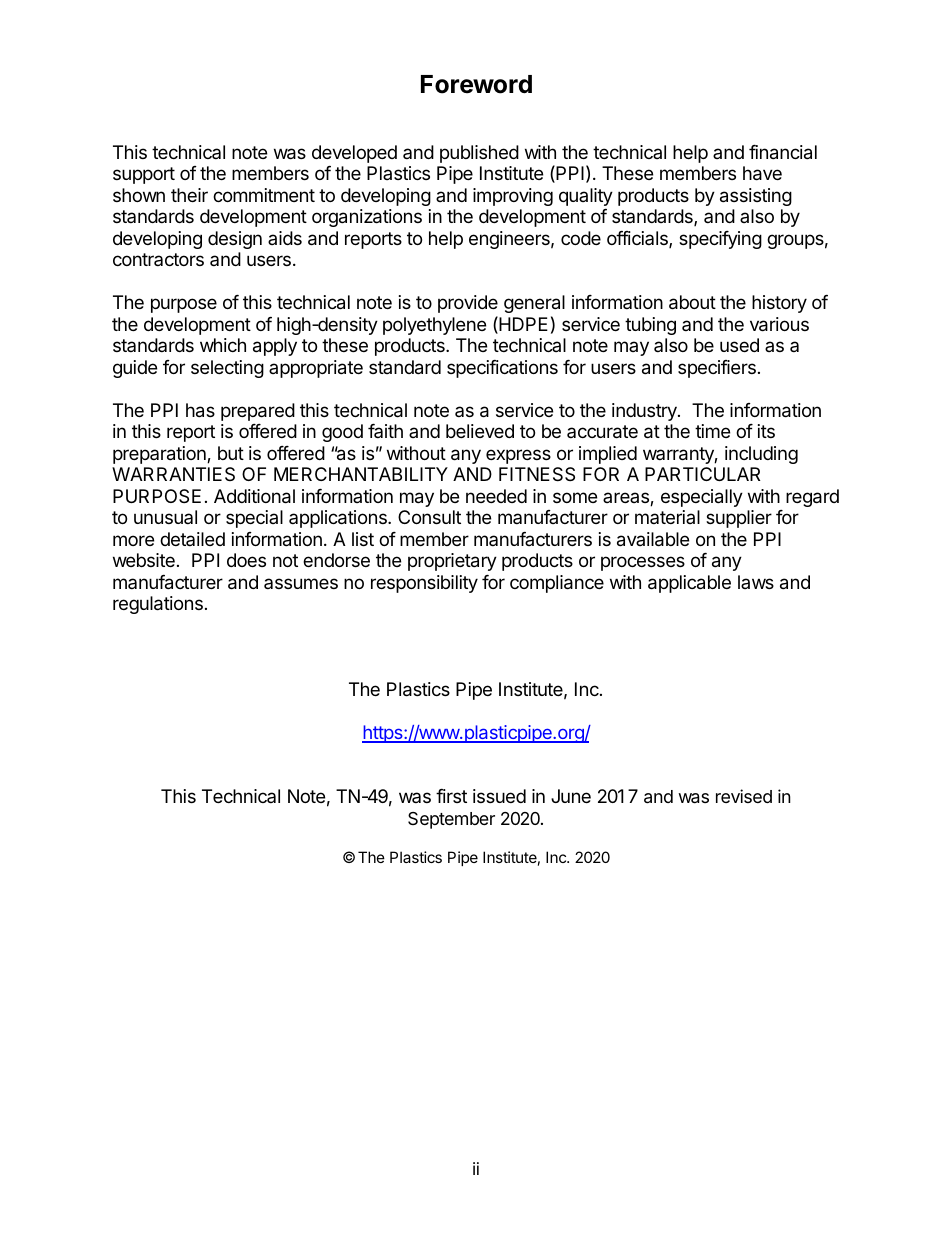 The height and width of the screenshot is (1233, 952). Describe the element at coordinates (158, 259) in the screenshot. I see `contractors` at that location.
